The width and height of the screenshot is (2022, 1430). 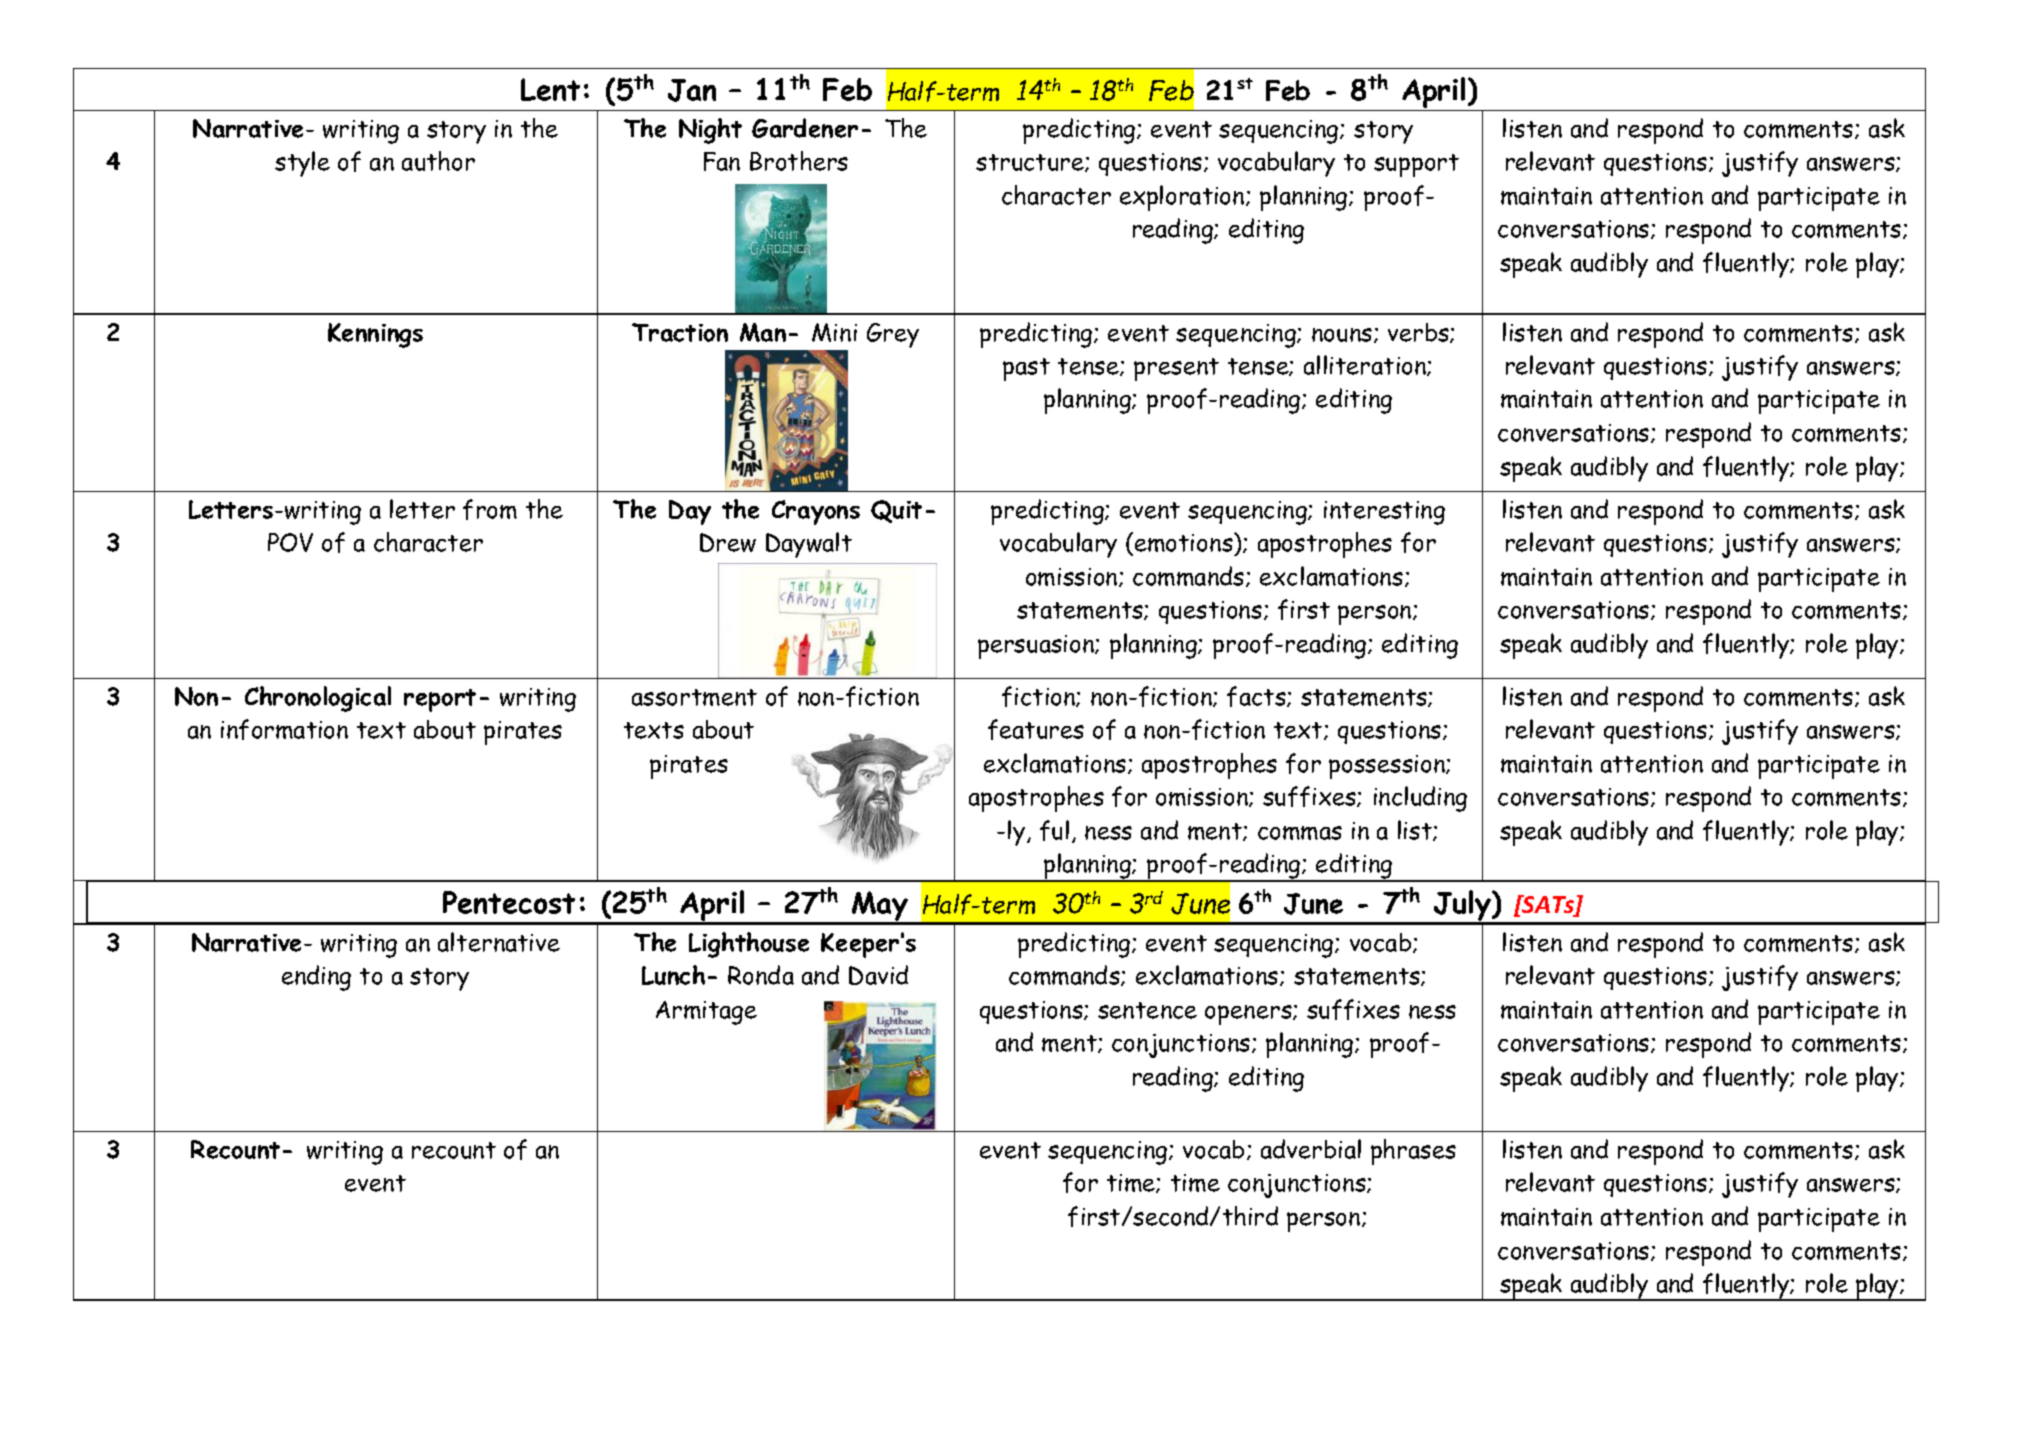 What do you see at coordinates (799, 161) in the screenshot?
I see `Brothers` at bounding box center [799, 161].
